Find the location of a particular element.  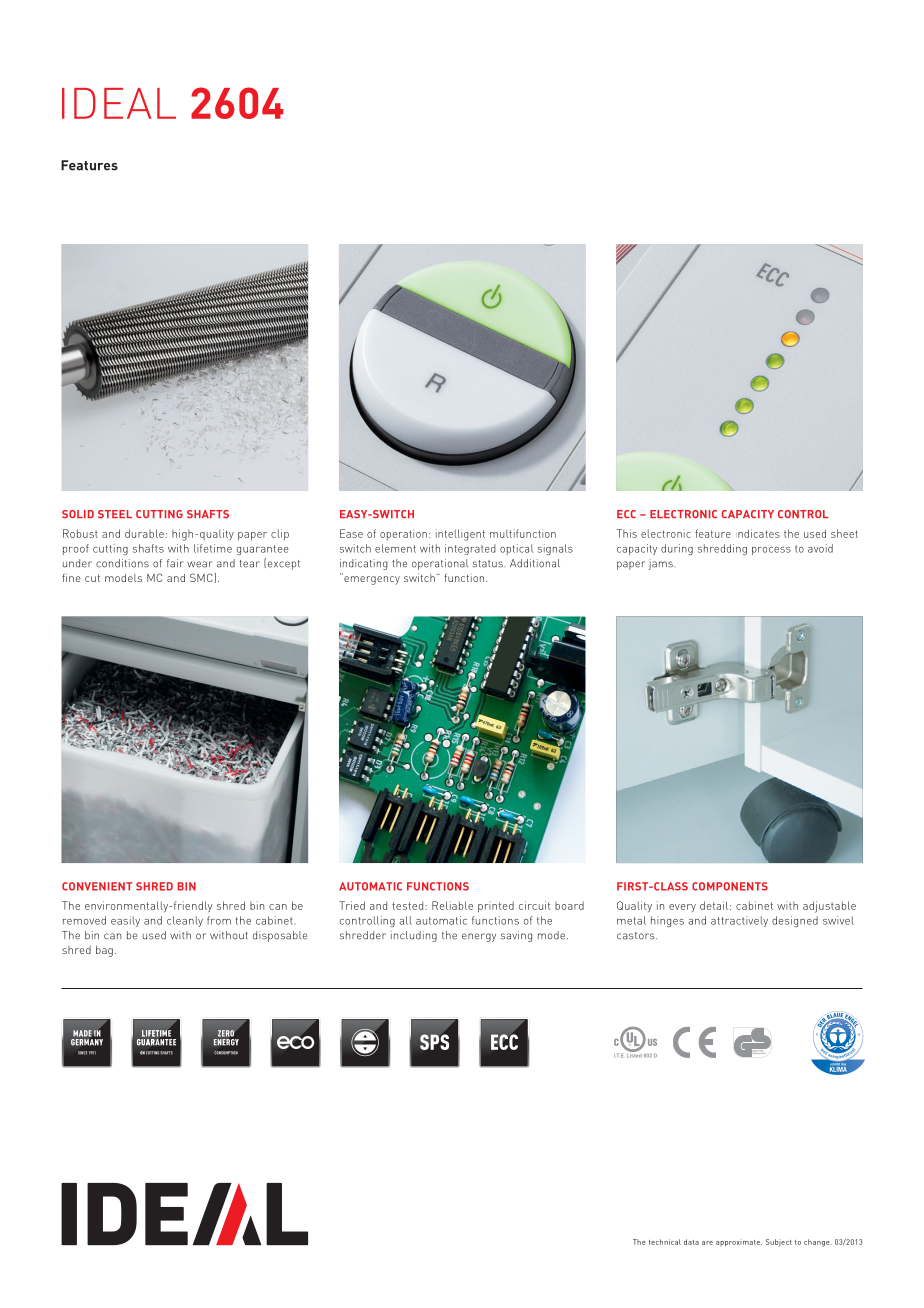

SMC is located at coordinates (202, 578).
